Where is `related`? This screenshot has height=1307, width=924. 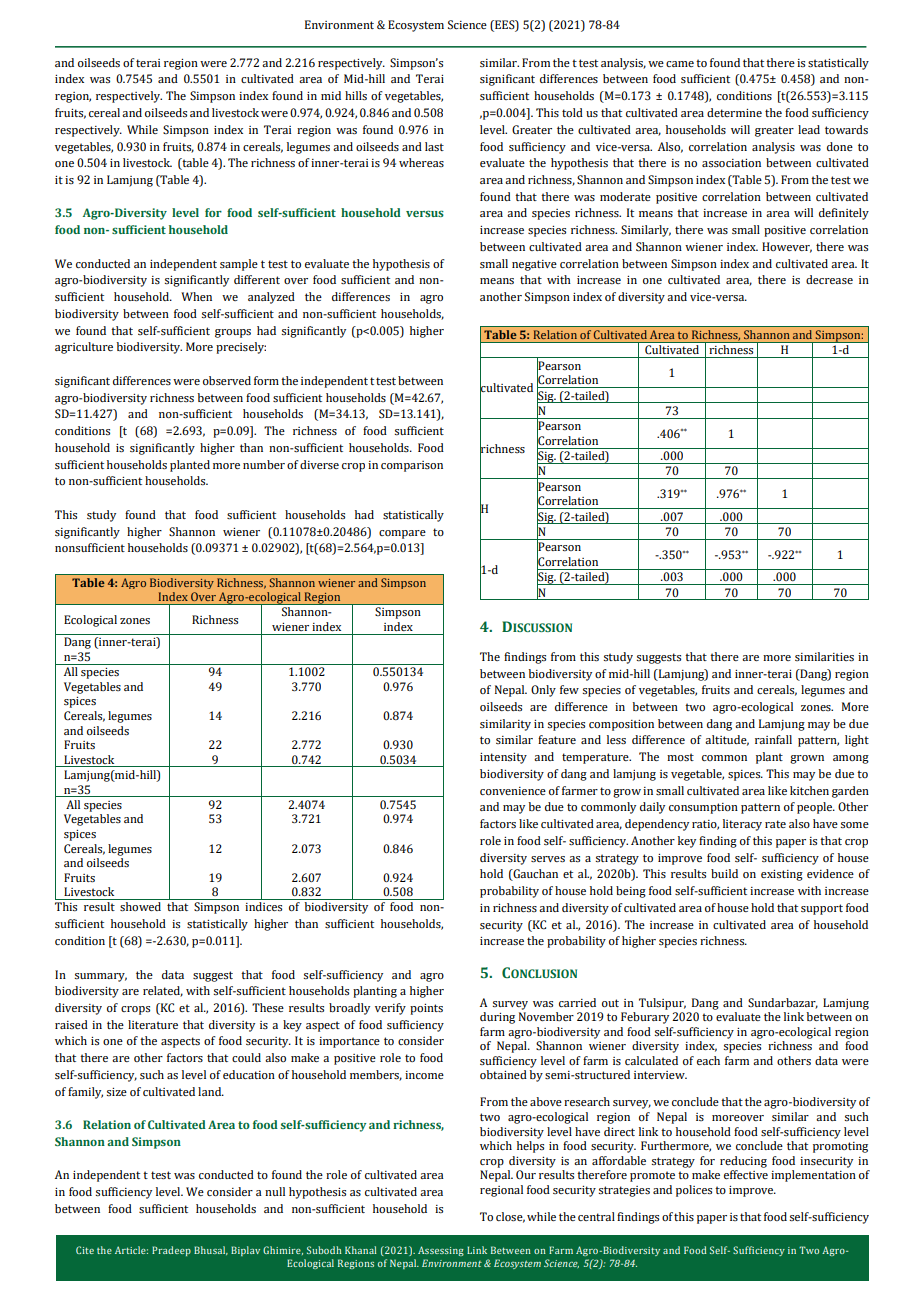
related is located at coordinates (163, 991).
